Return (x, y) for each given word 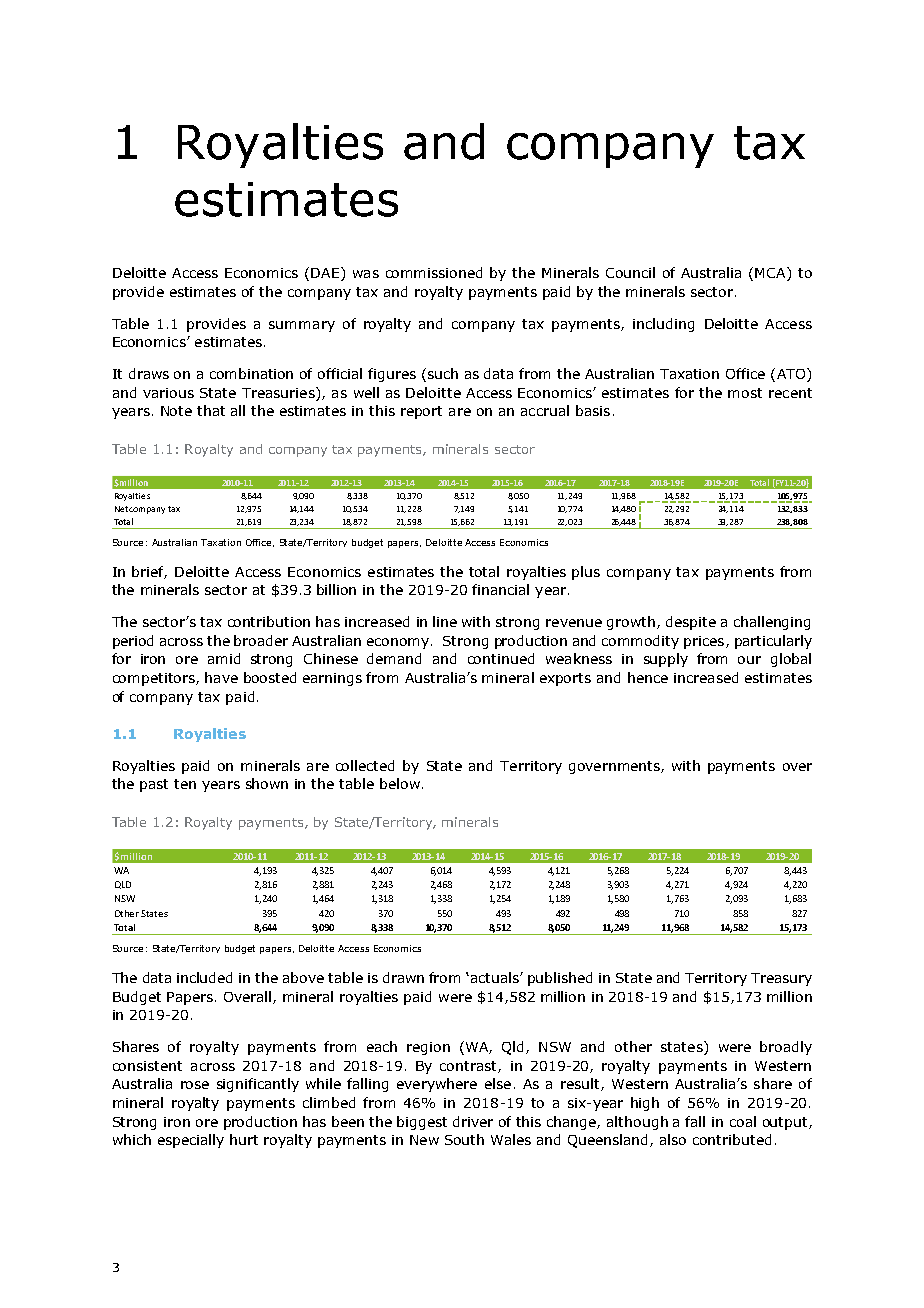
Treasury (781, 979)
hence (648, 677)
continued (501, 658)
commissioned (434, 272)
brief (149, 572)
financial (500, 589)
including (663, 325)
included (204, 977)
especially (191, 1141)
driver (473, 1121)
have (221, 677)
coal (743, 1121)
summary (302, 326)
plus (586, 573)
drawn (403, 977)
